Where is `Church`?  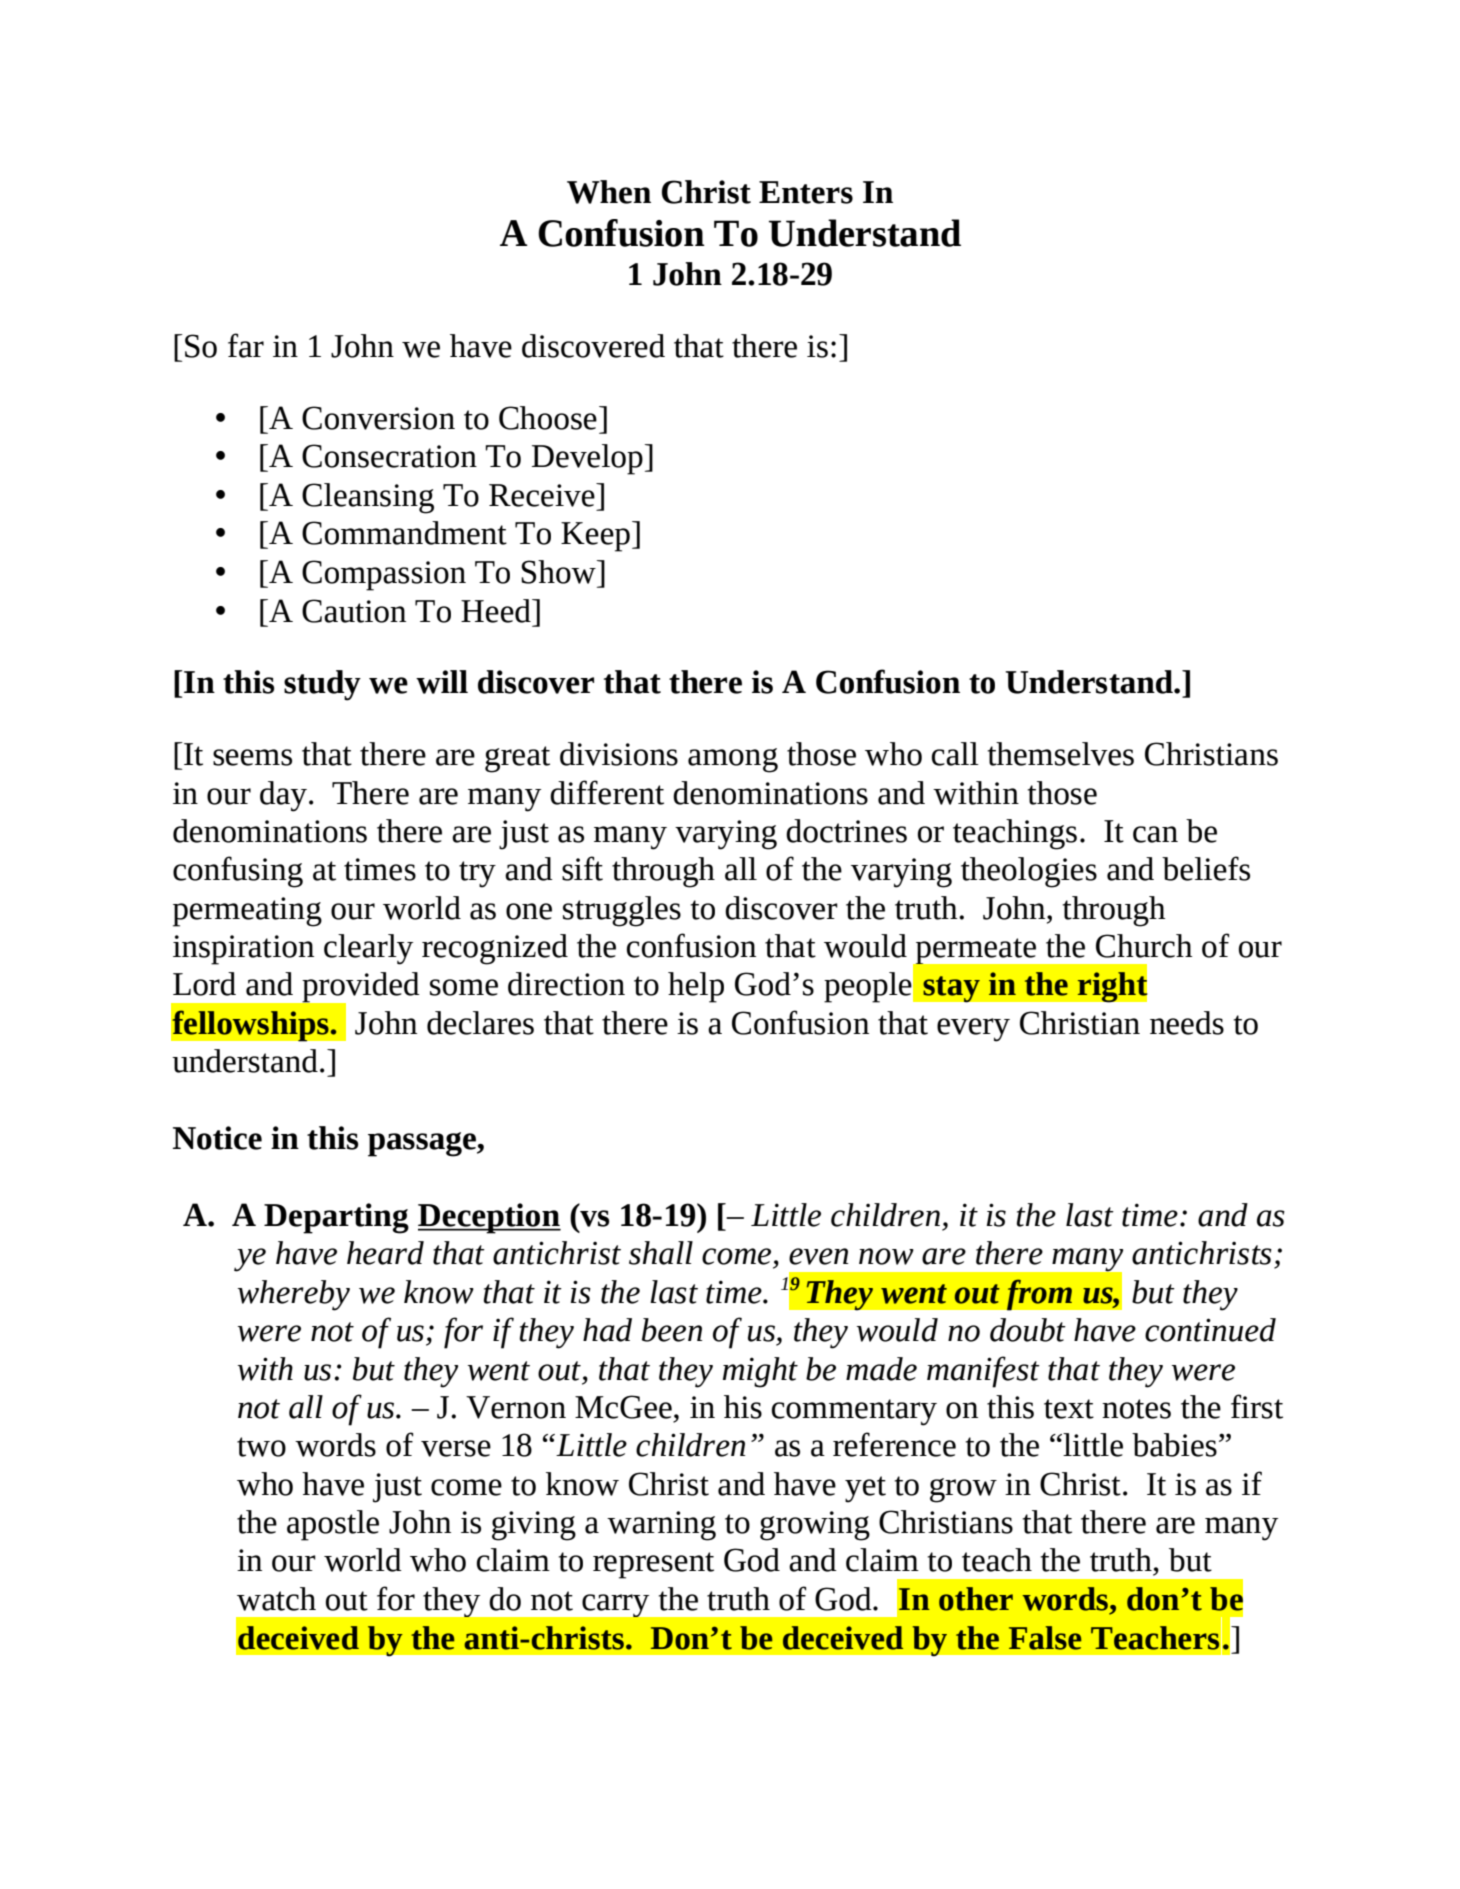
Church is located at coordinates (1144, 946).
